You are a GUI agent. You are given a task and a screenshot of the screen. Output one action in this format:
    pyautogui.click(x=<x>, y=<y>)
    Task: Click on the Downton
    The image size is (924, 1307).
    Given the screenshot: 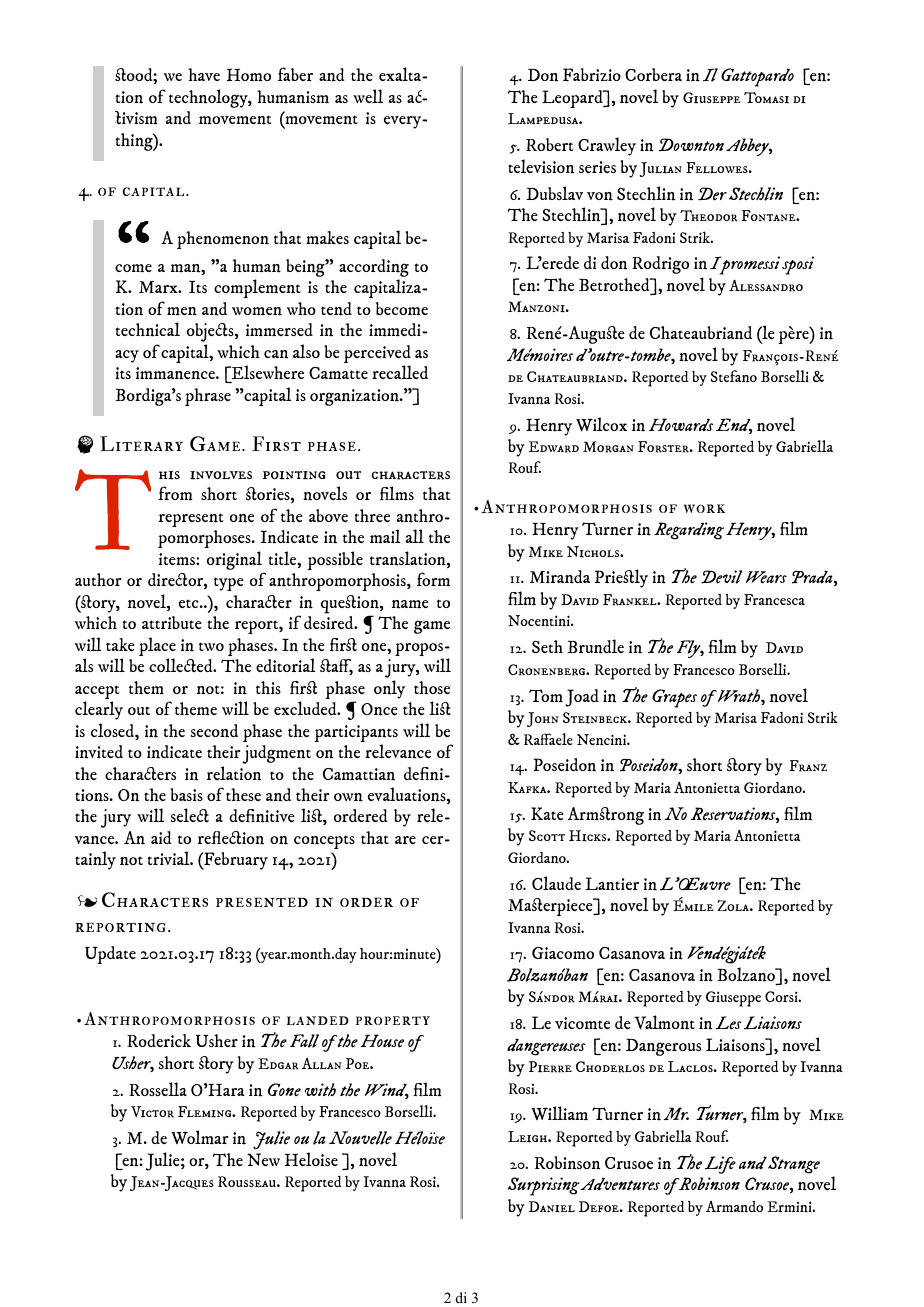 What is the action you would take?
    pyautogui.click(x=691, y=145)
